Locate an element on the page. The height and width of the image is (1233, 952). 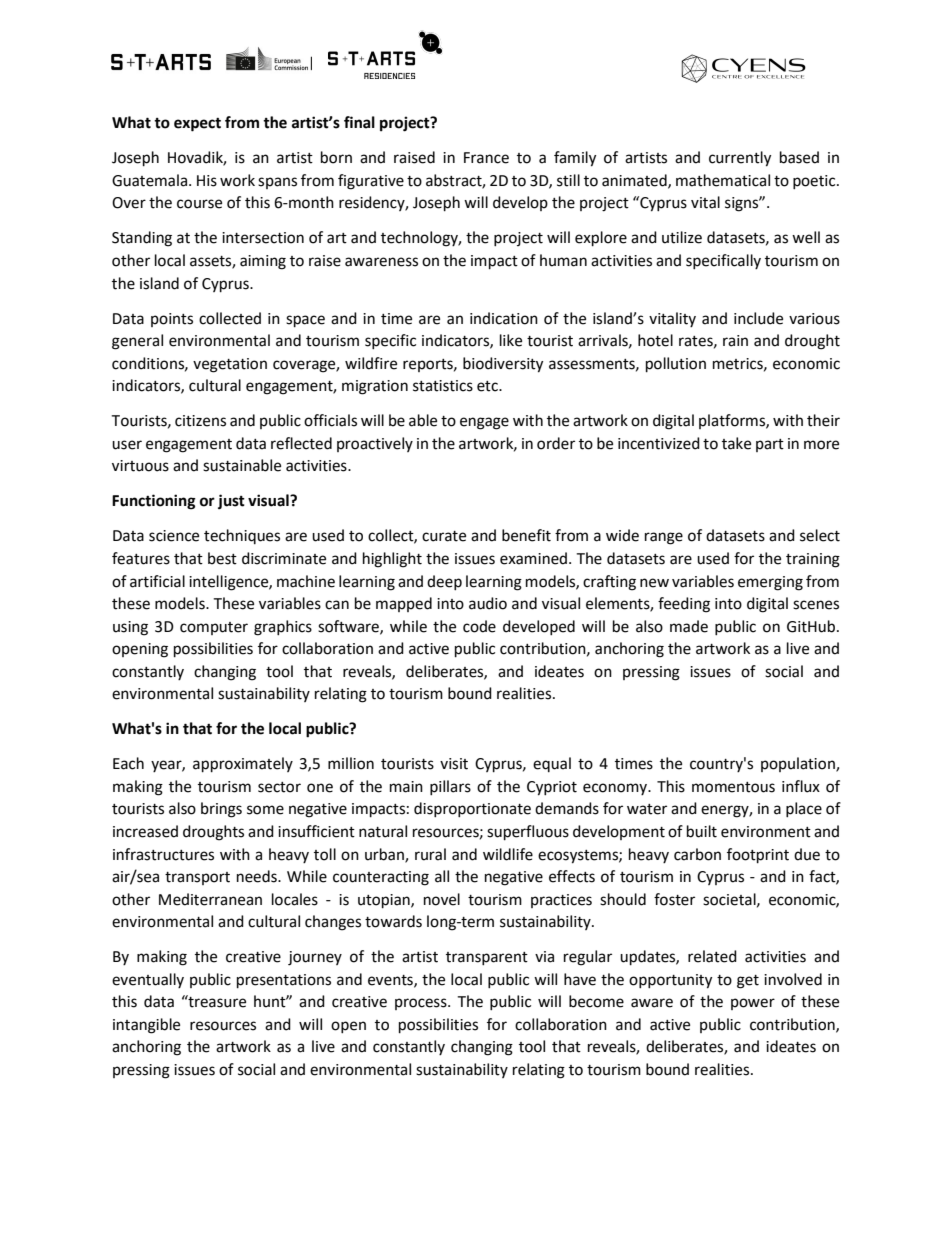
currently is located at coordinates (740, 159).
